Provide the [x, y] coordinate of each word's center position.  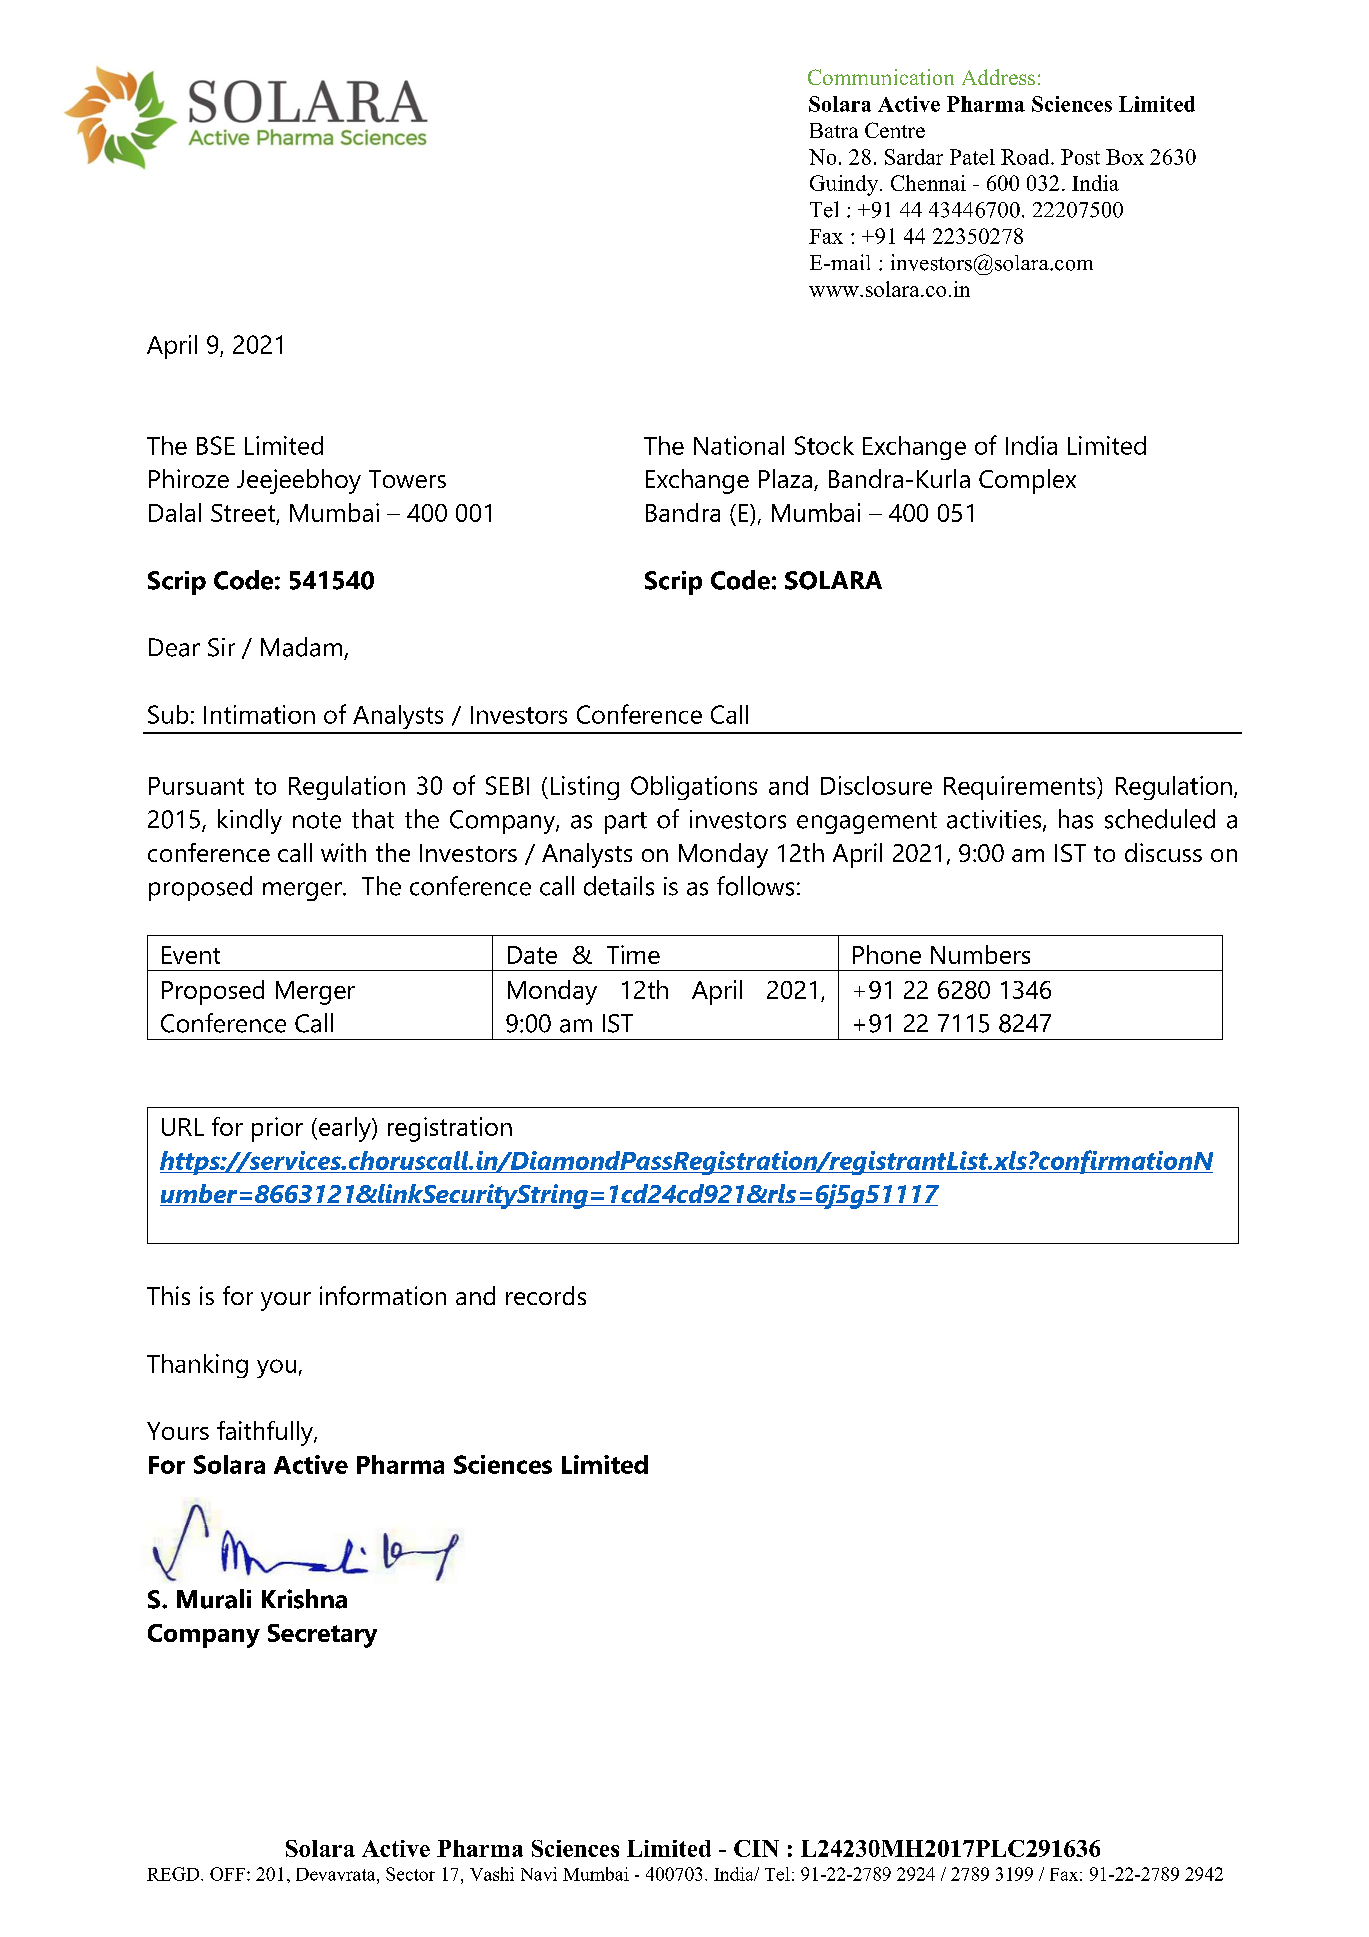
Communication [881, 77]
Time [633, 954]
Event [191, 955]
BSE [216, 445]
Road [1026, 157]
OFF [227, 1874]
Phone [887, 954]
